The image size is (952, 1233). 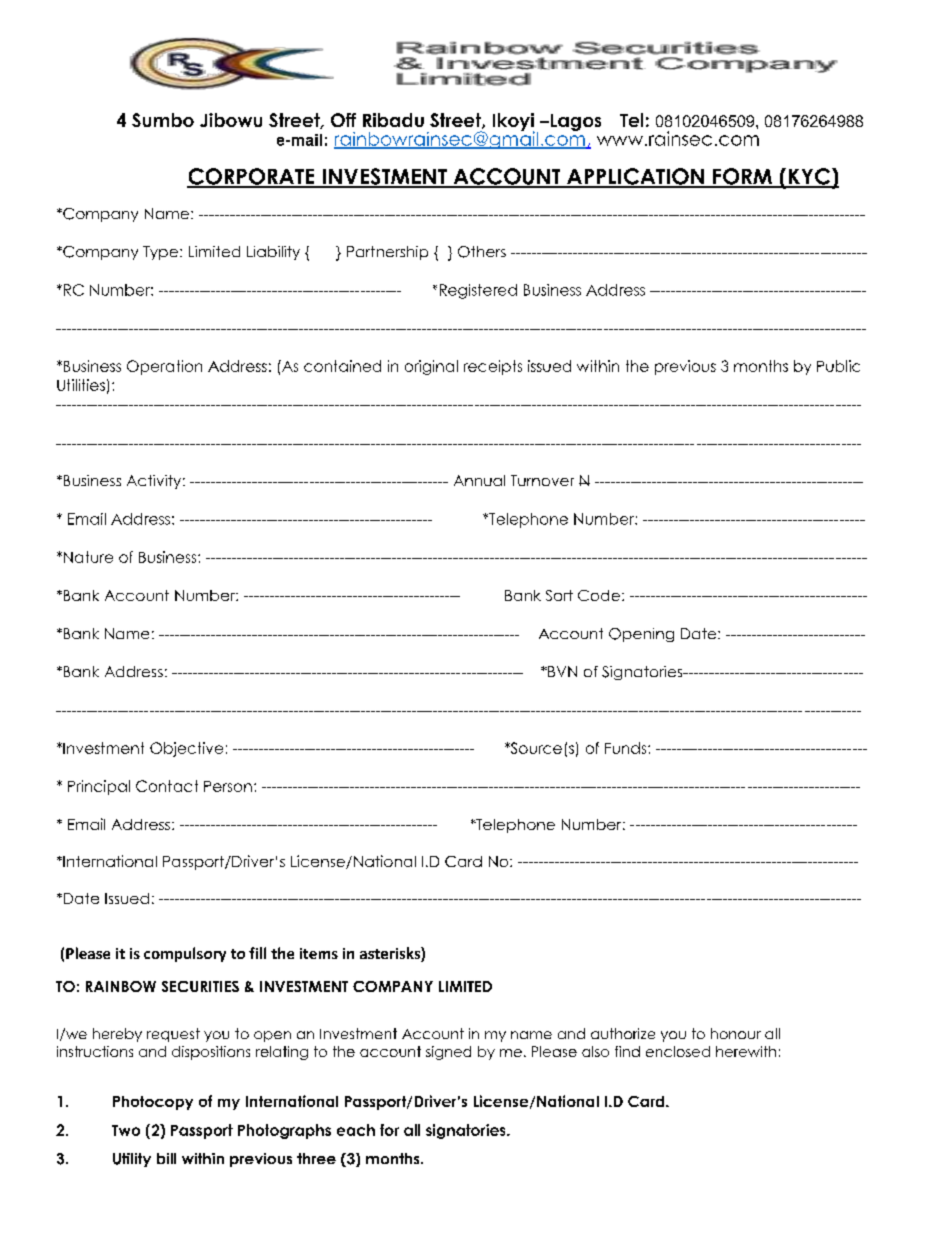 I want to click on each, so click(x=356, y=1130).
